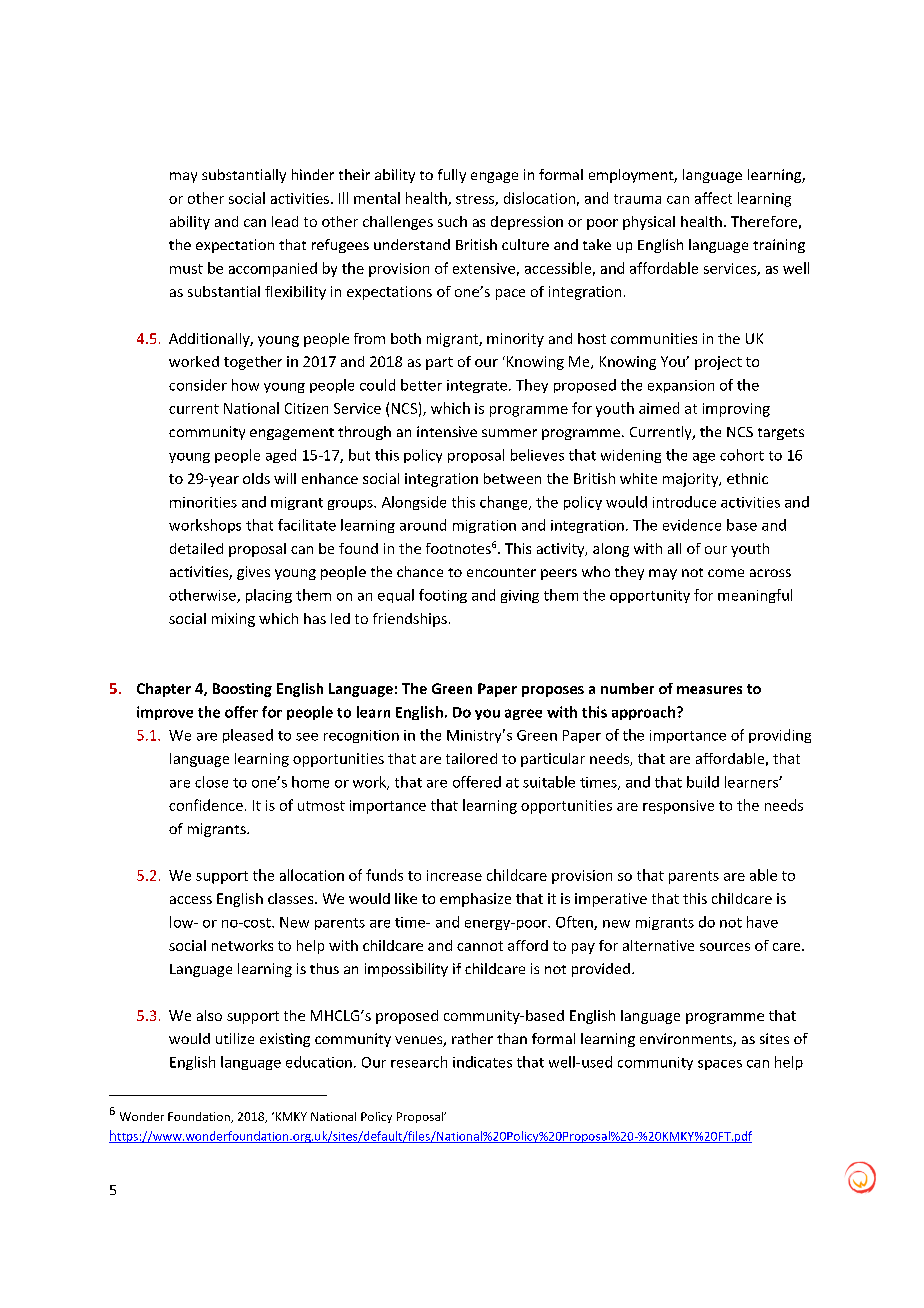  What do you see at coordinates (472, 1038) in the image?
I see `rather` at bounding box center [472, 1038].
